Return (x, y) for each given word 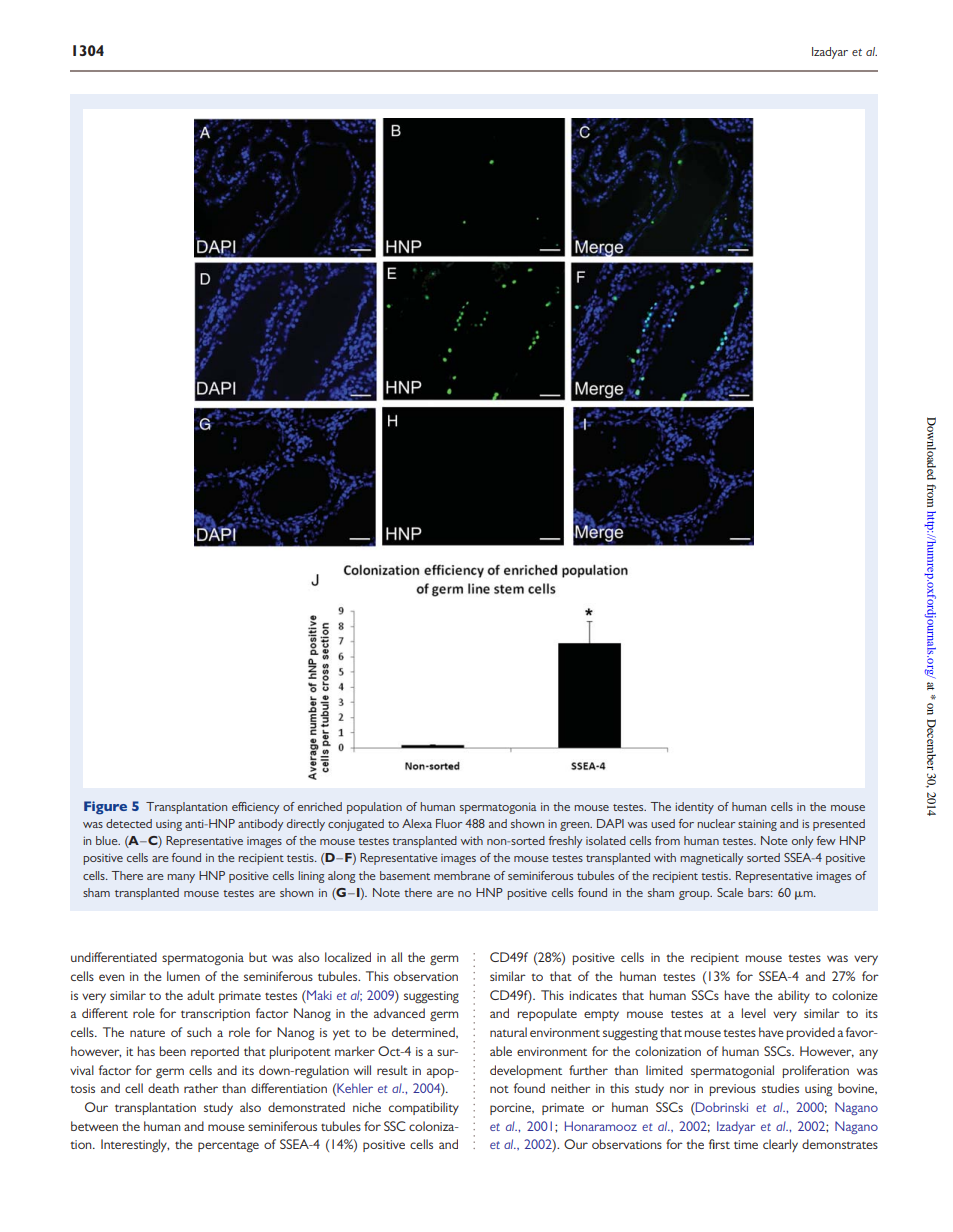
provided (811, 1033)
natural (508, 1032)
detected (129, 823)
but (258, 957)
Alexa (417, 823)
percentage (228, 1147)
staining (757, 825)
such (199, 1032)
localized (348, 957)
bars (760, 892)
